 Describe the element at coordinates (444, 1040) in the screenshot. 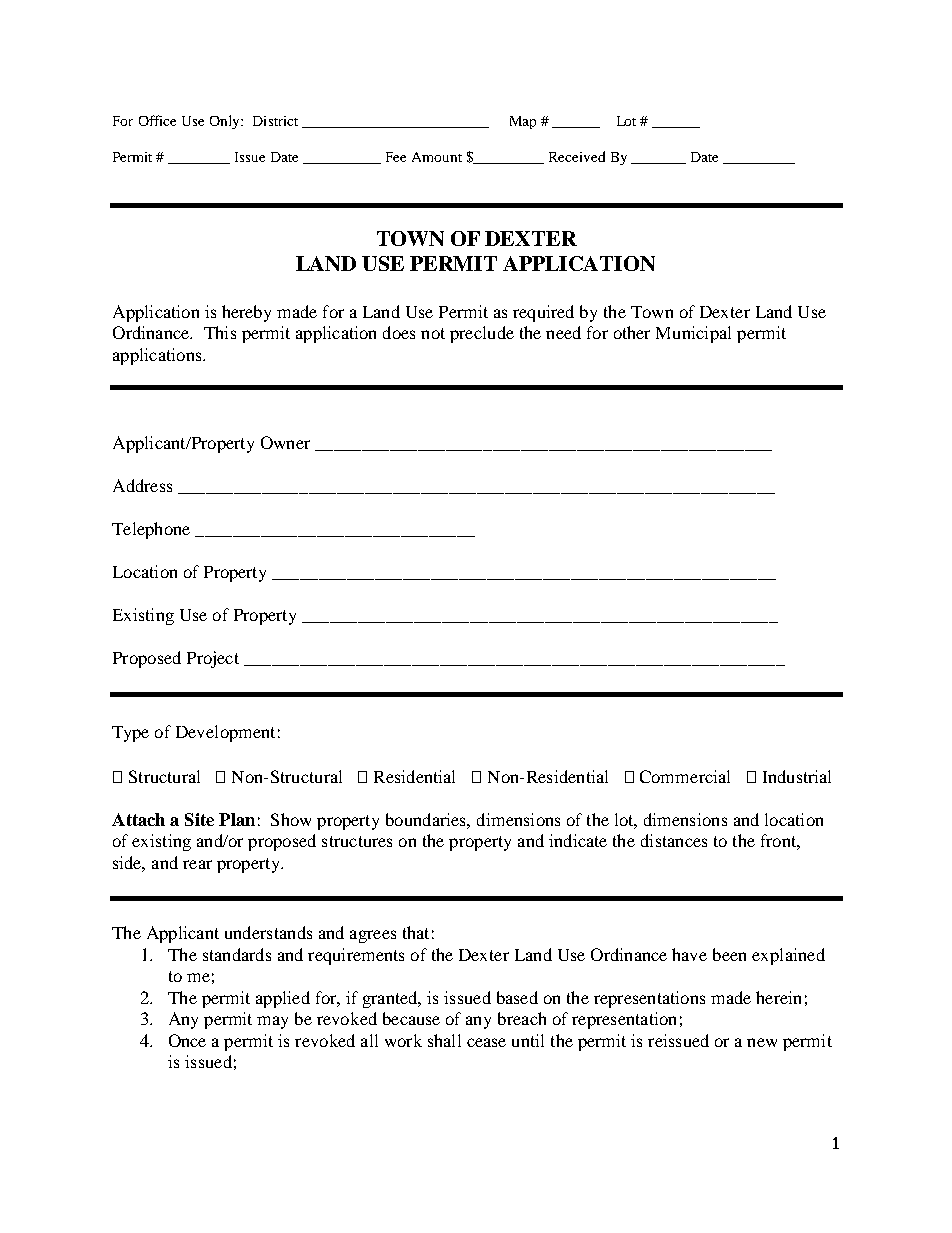

I see `shall` at that location.
